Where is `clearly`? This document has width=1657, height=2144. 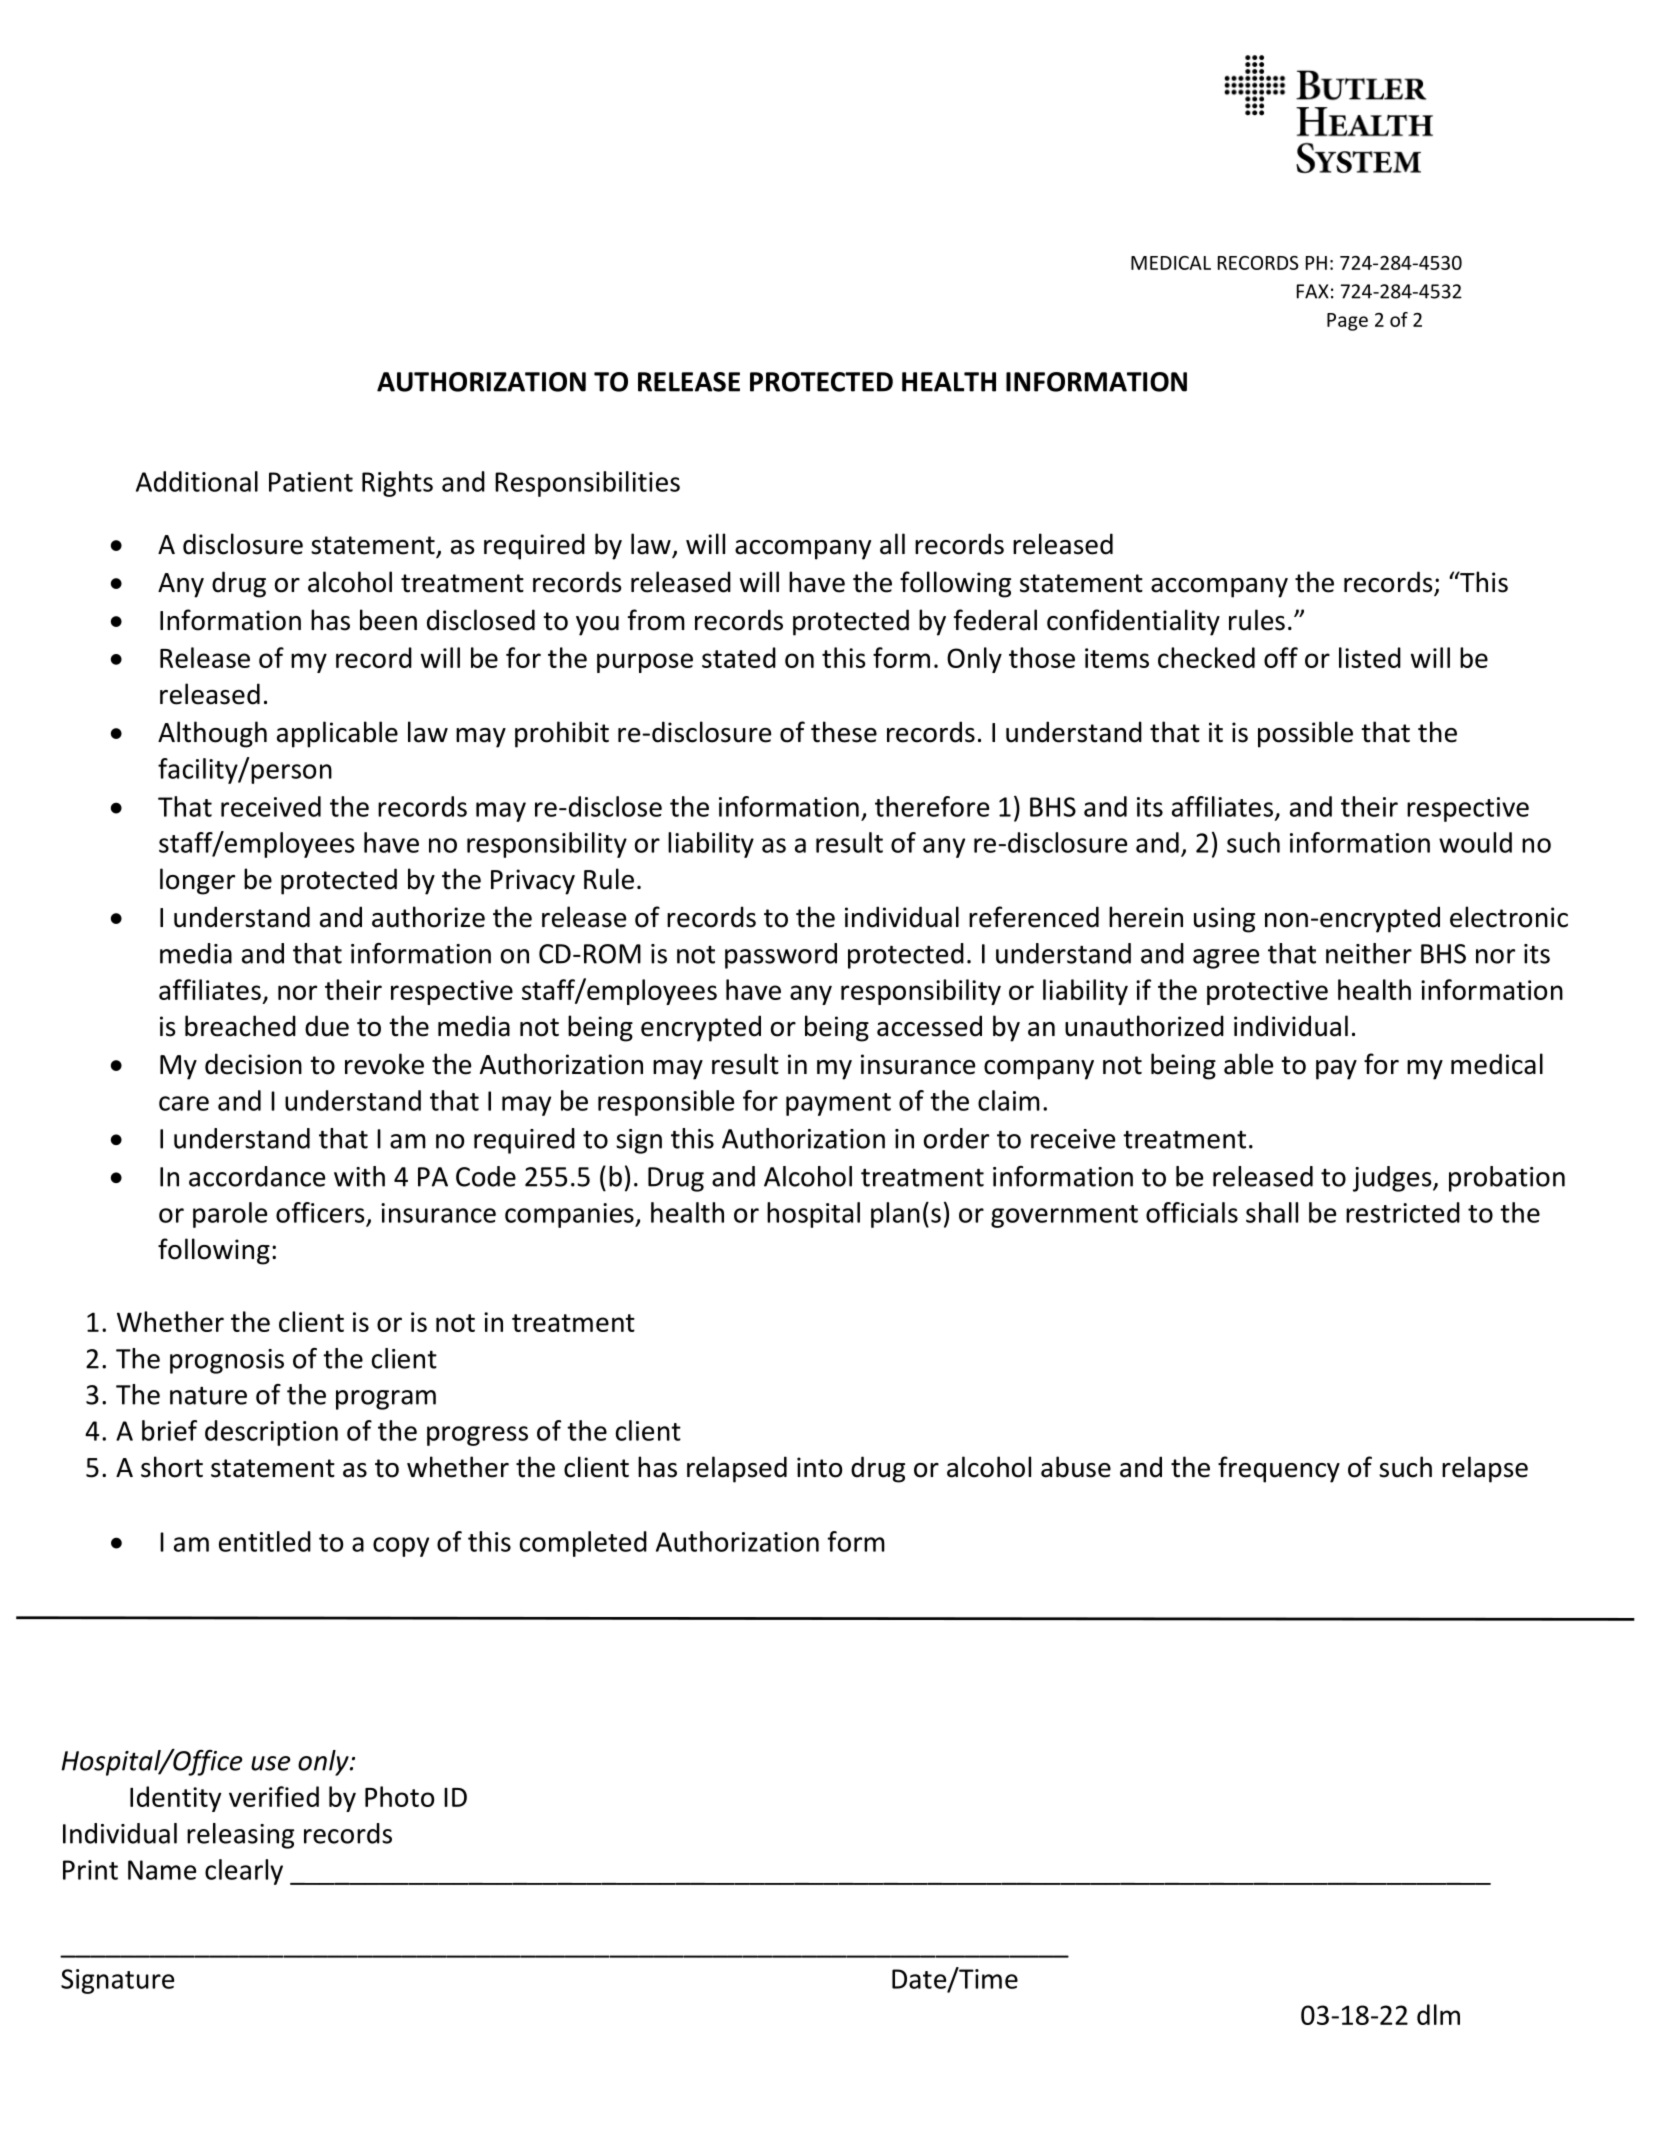
clearly is located at coordinates (244, 1872).
